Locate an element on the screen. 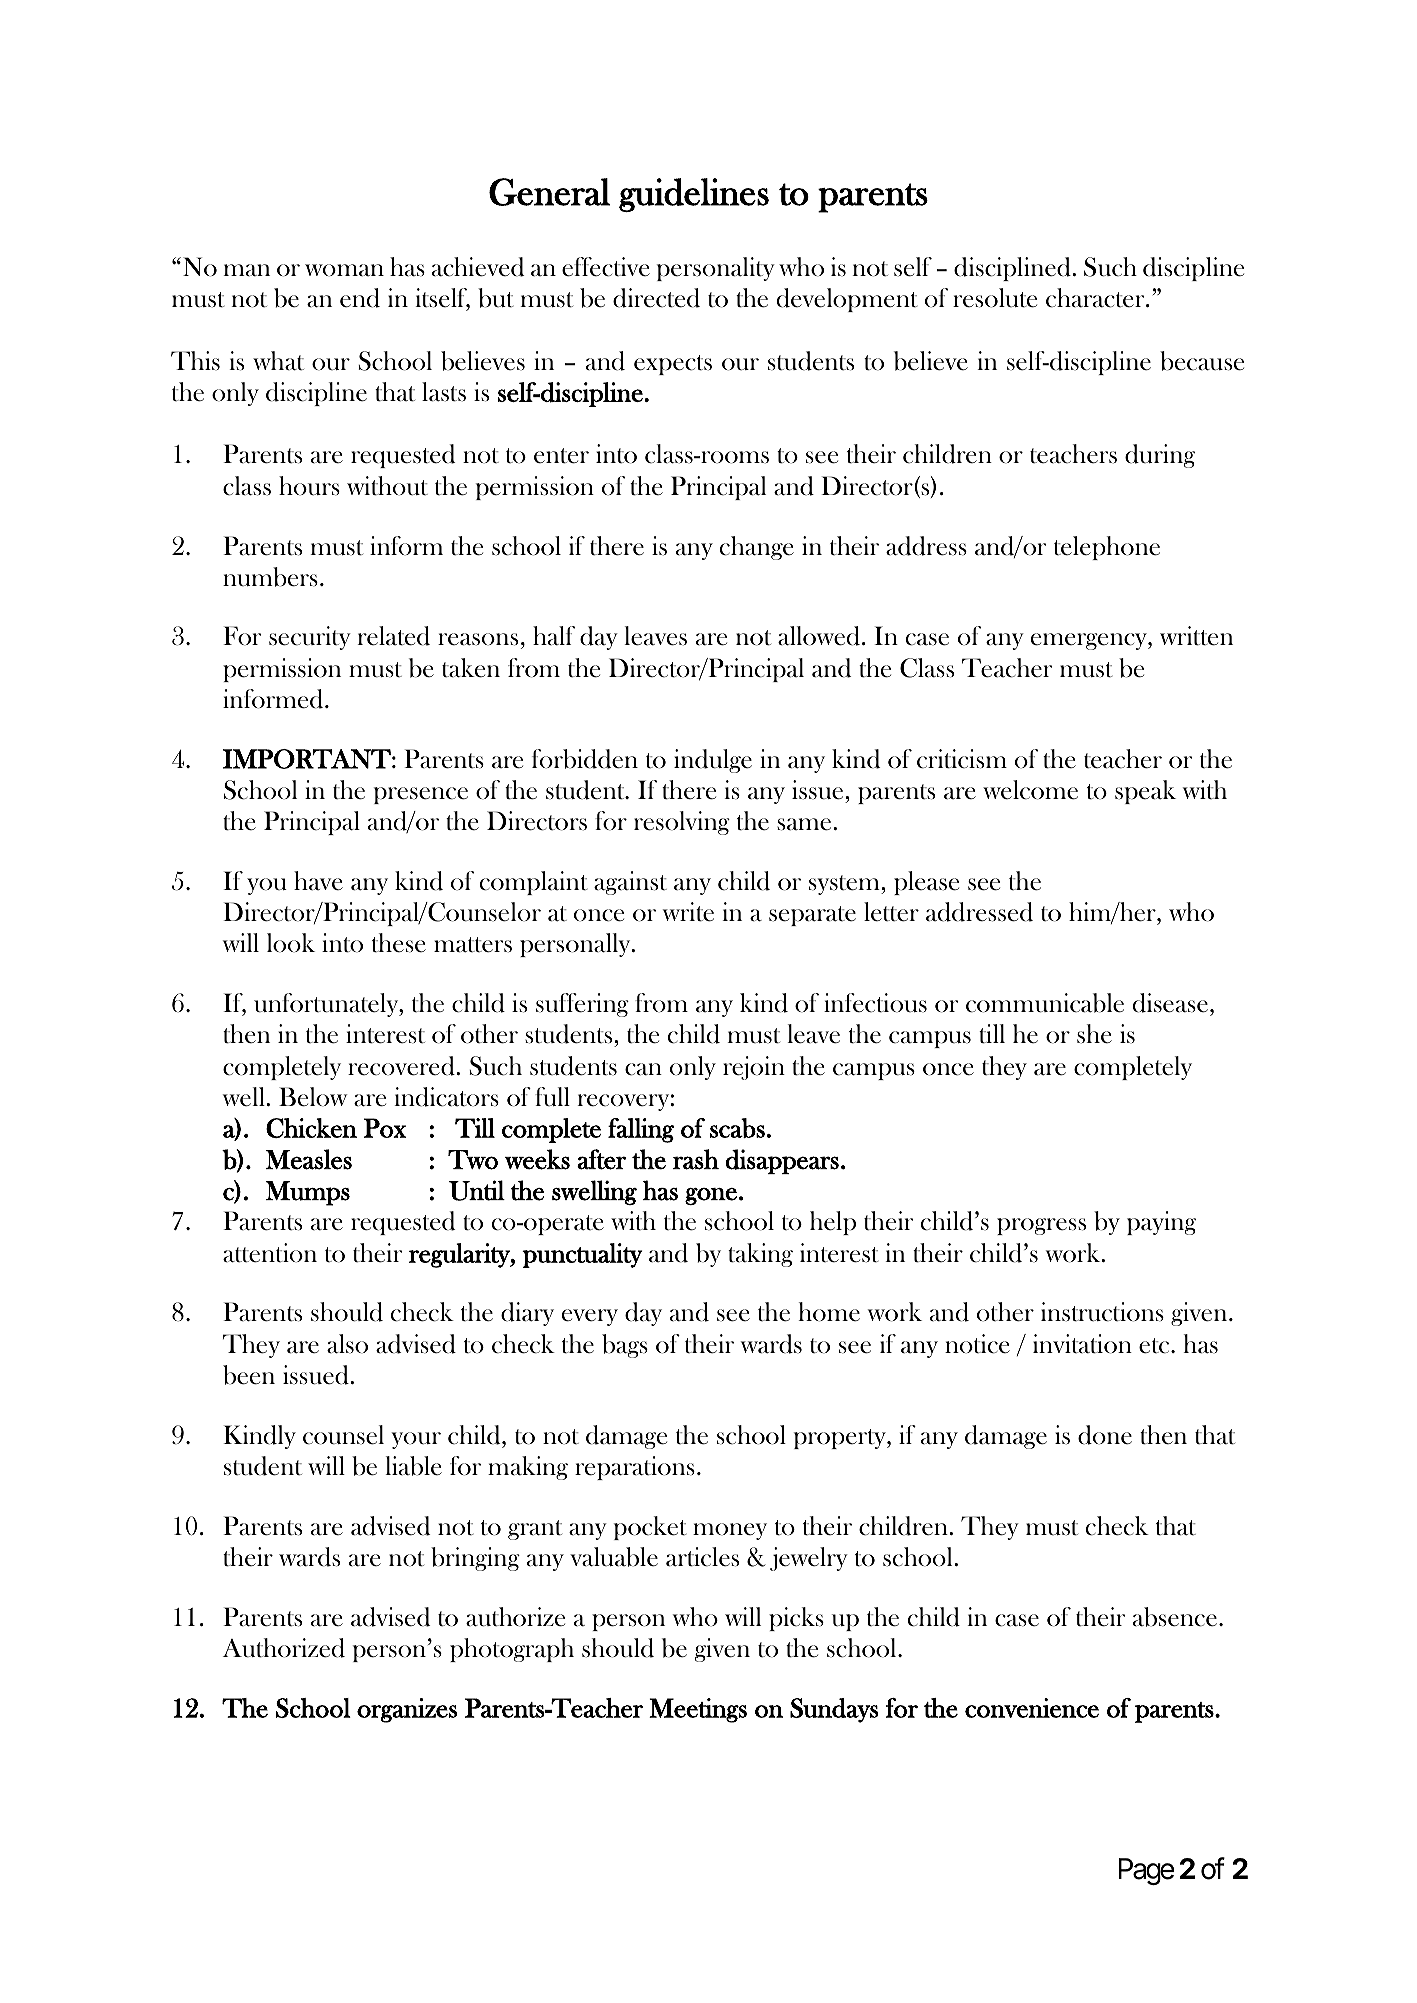 The width and height of the screenshot is (1417, 2003). write is located at coordinates (688, 912).
